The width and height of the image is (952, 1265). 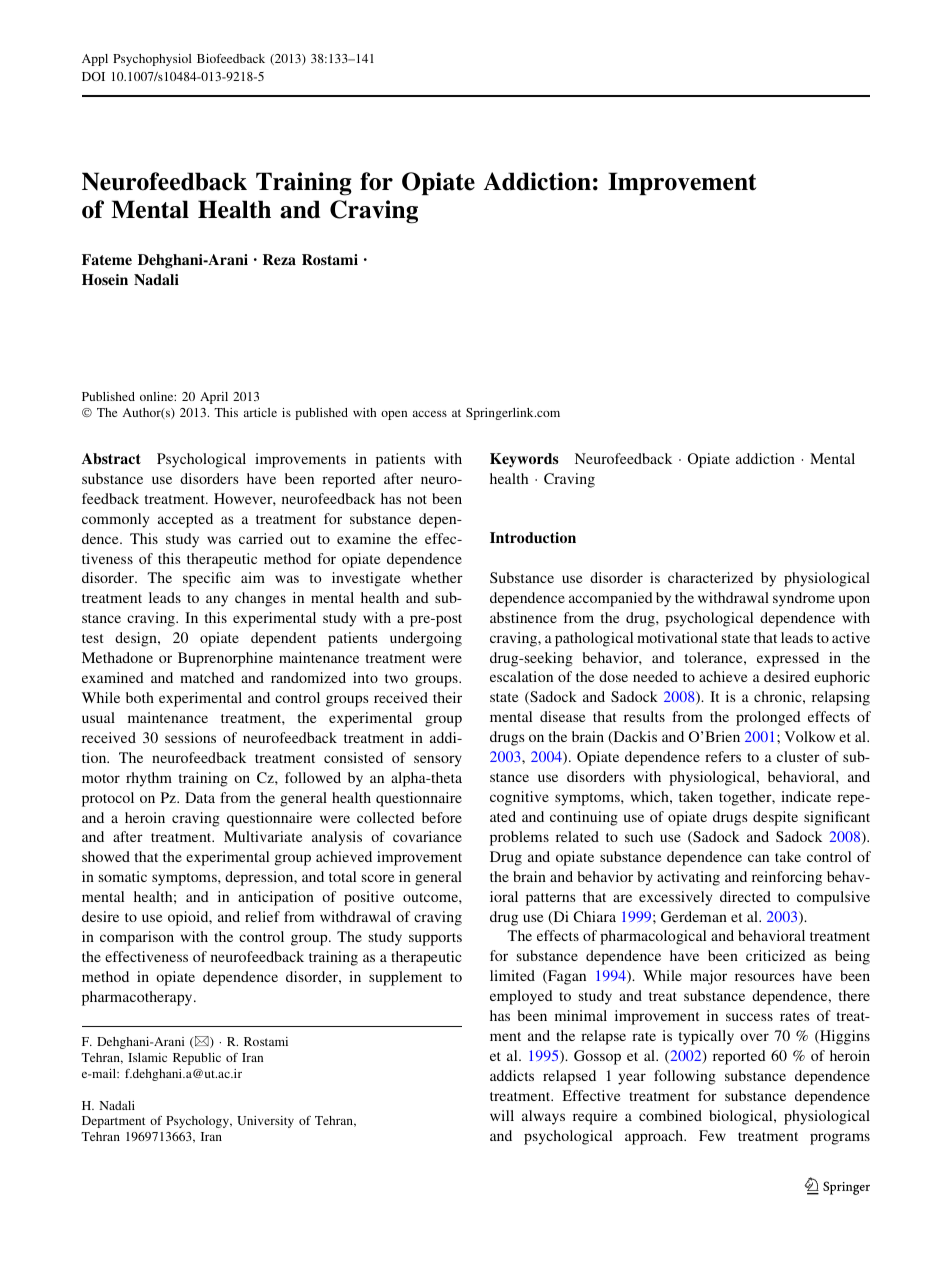 I want to click on Few, so click(x=712, y=1135).
